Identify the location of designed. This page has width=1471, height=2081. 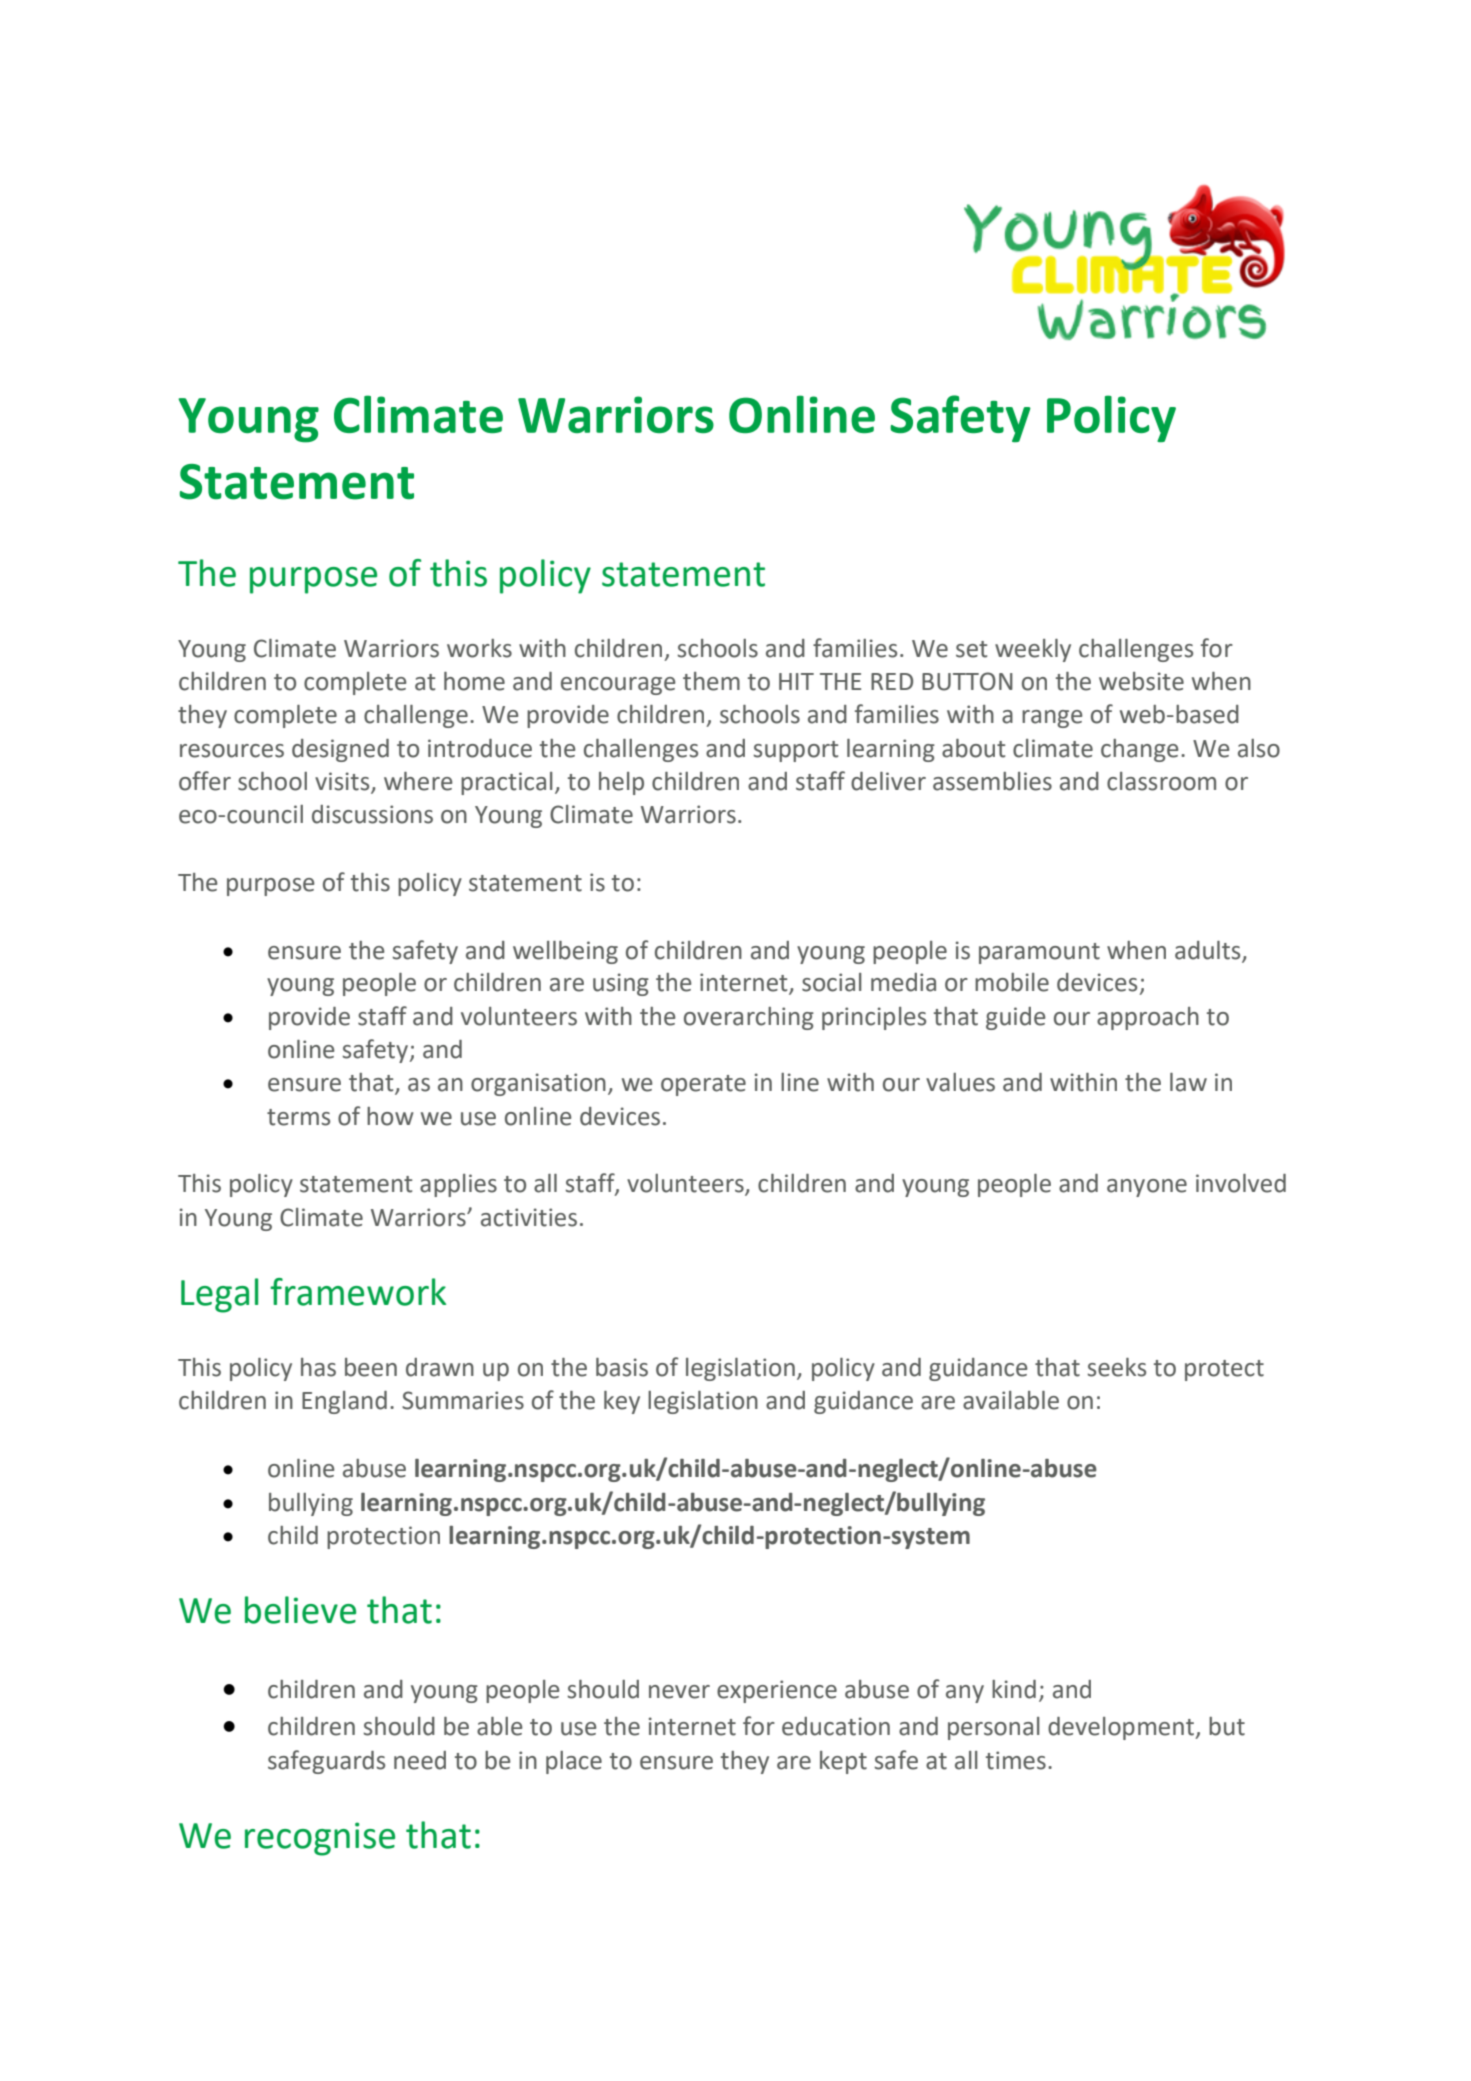
(340, 750).
